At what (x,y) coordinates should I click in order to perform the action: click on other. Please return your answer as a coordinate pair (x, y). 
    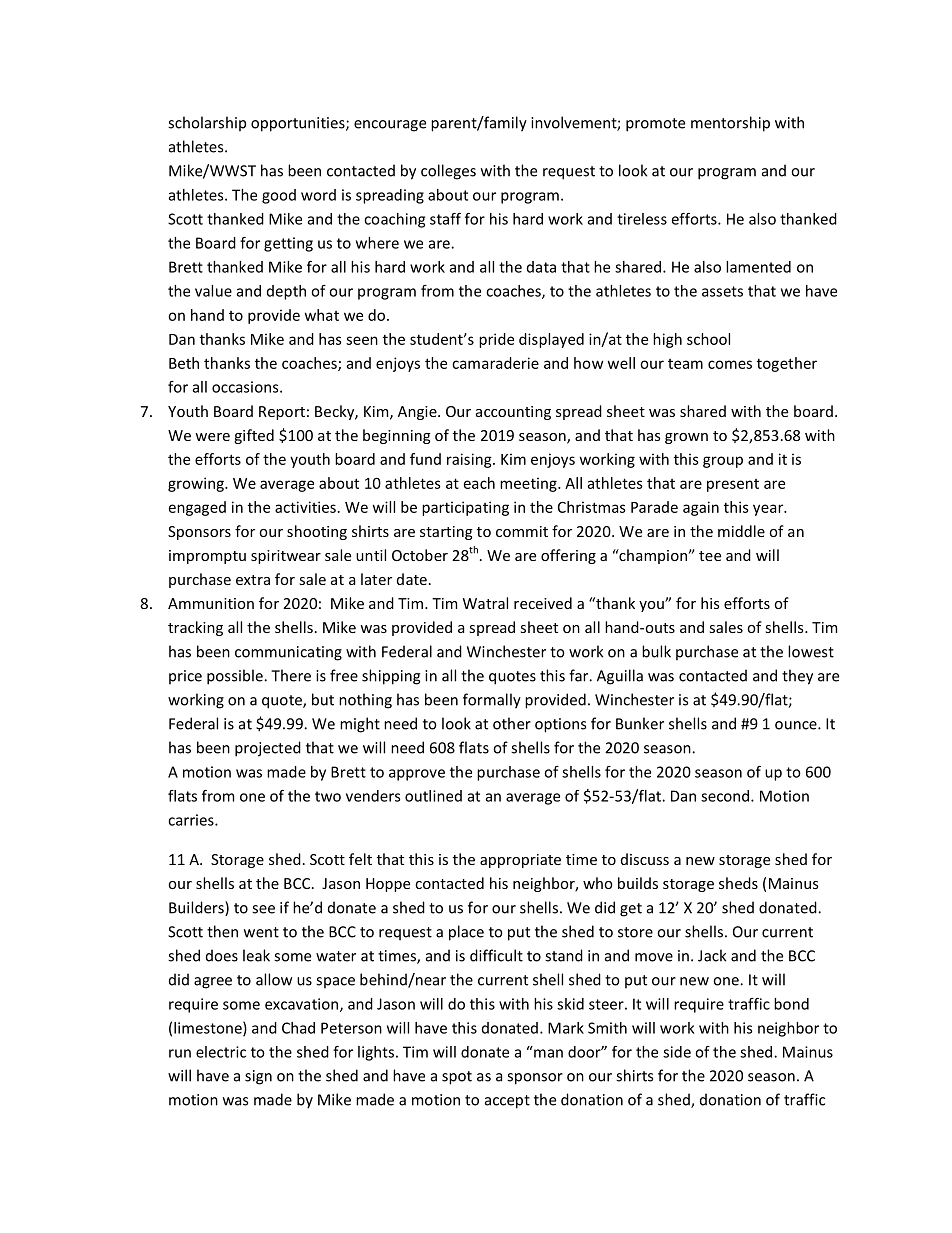
    Looking at the image, I should click on (512, 723).
